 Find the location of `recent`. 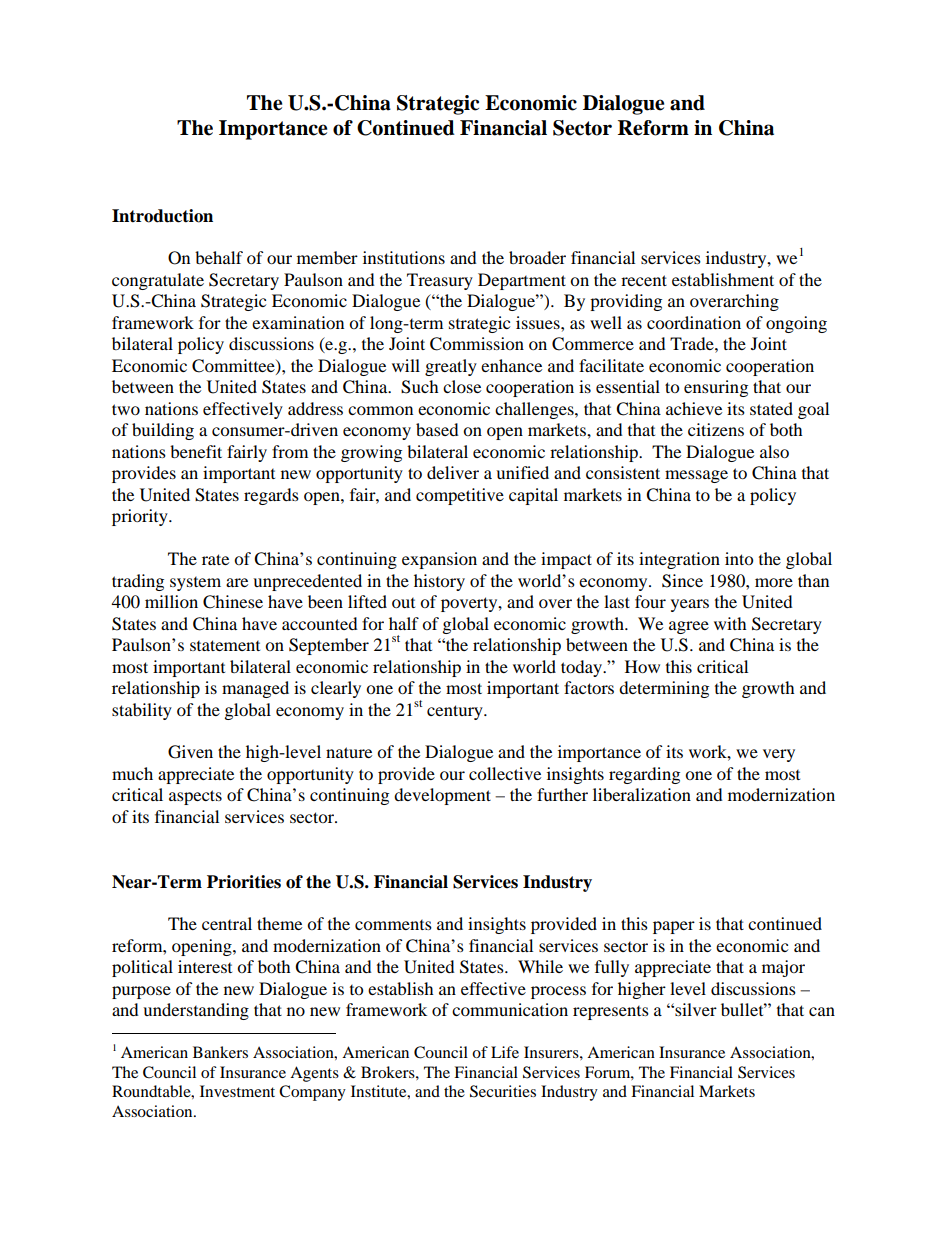

recent is located at coordinates (644, 280).
